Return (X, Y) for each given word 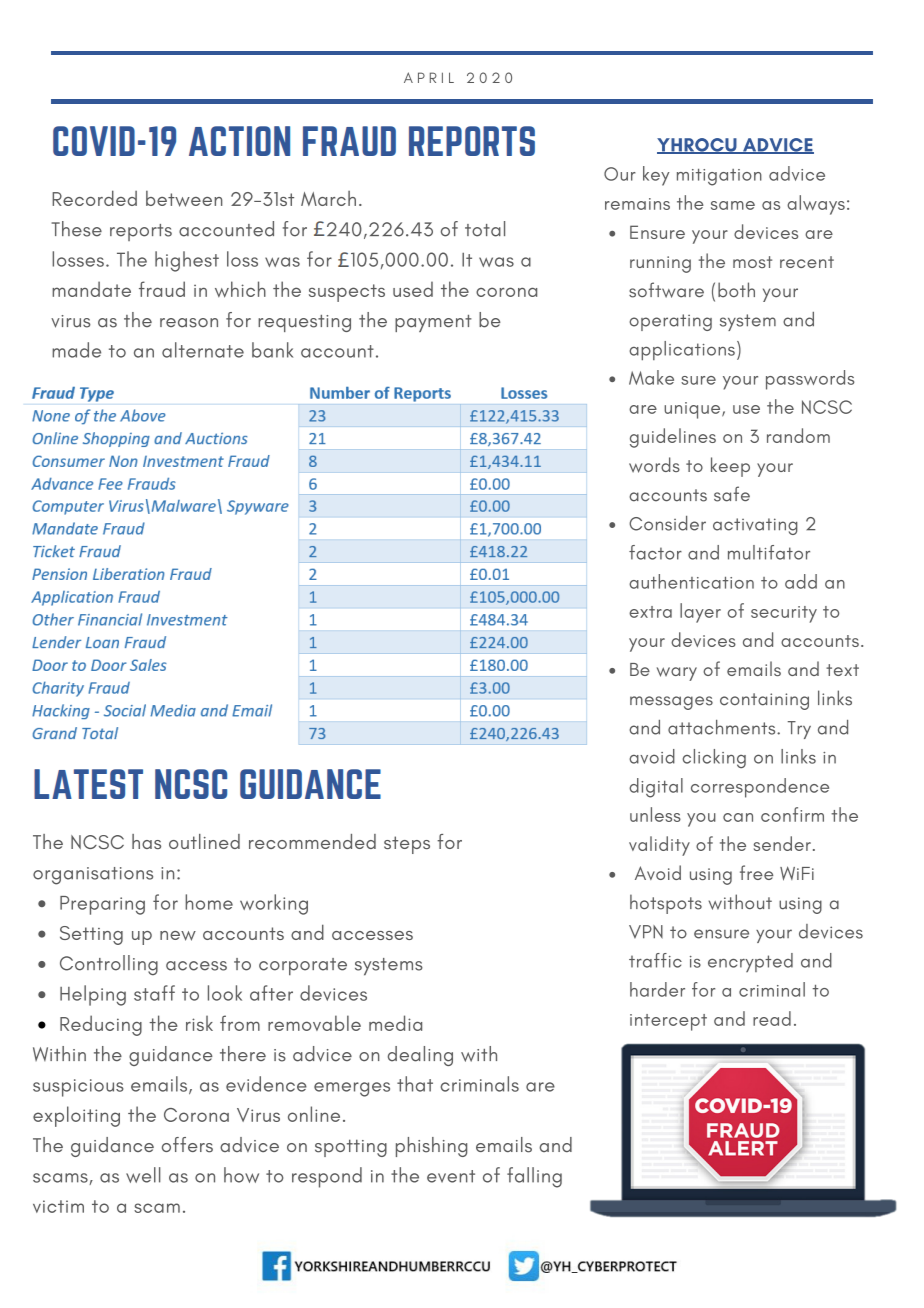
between (184, 199)
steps (407, 845)
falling (534, 1177)
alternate (203, 350)
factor (655, 552)
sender (782, 843)
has (146, 841)
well (143, 1175)
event (451, 1176)
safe (732, 494)
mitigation (719, 177)
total (485, 229)
